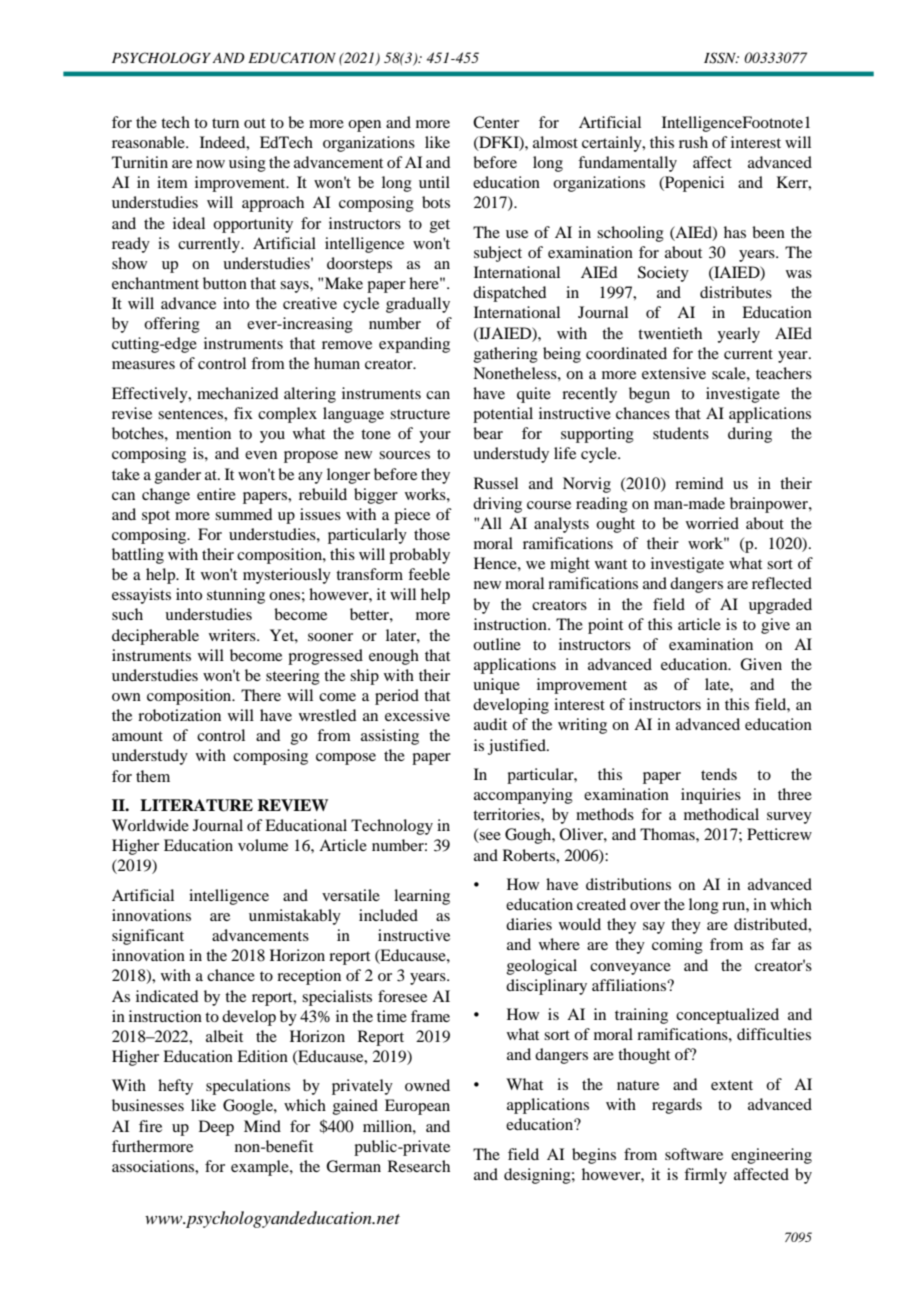 The image size is (924, 1308). Describe the element at coordinates (419, 1166) in the image. I see `Research` at that location.
